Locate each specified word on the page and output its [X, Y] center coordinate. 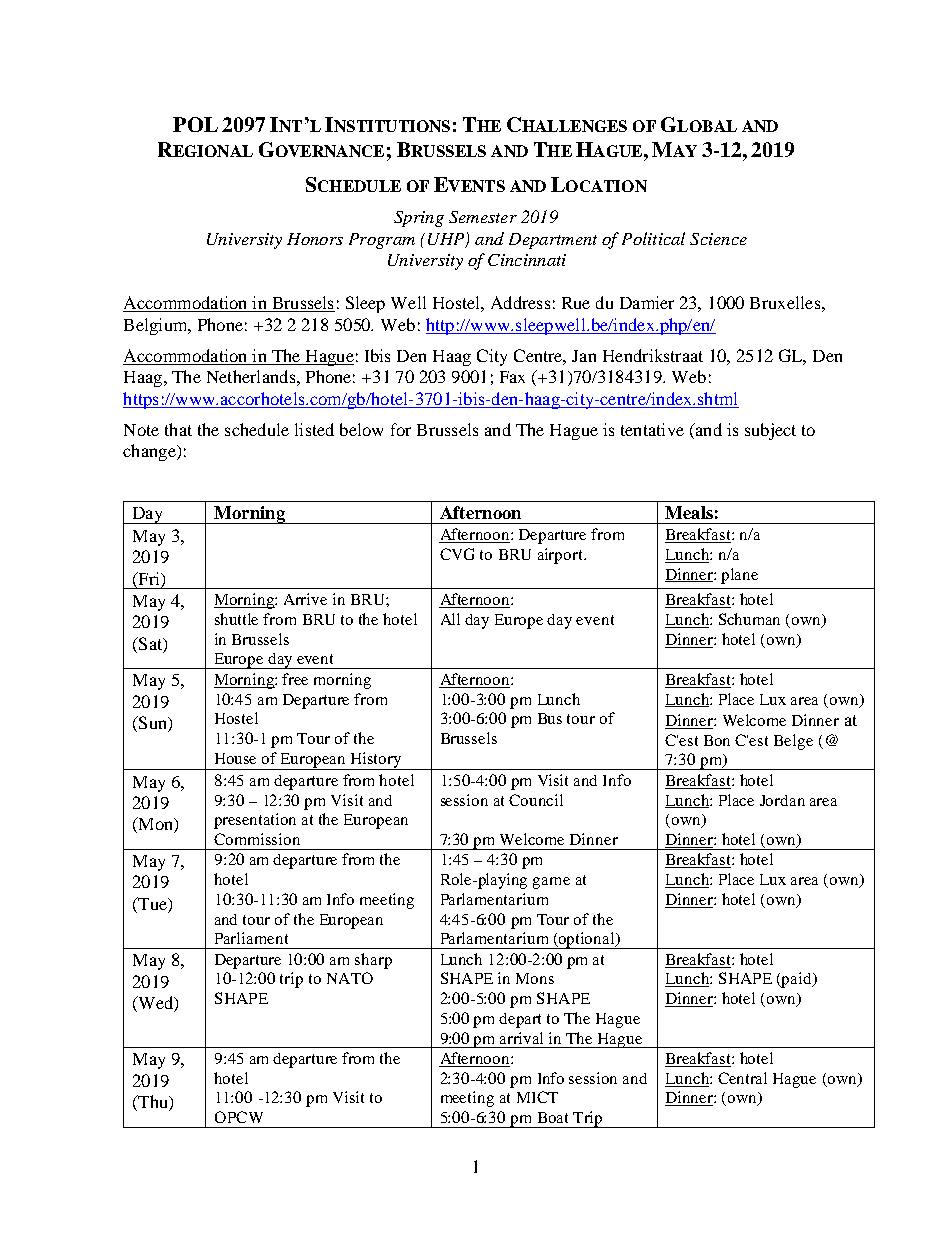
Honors [315, 239]
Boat [553, 1117]
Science [718, 239]
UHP [447, 240]
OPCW [239, 1117]
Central [742, 1078]
